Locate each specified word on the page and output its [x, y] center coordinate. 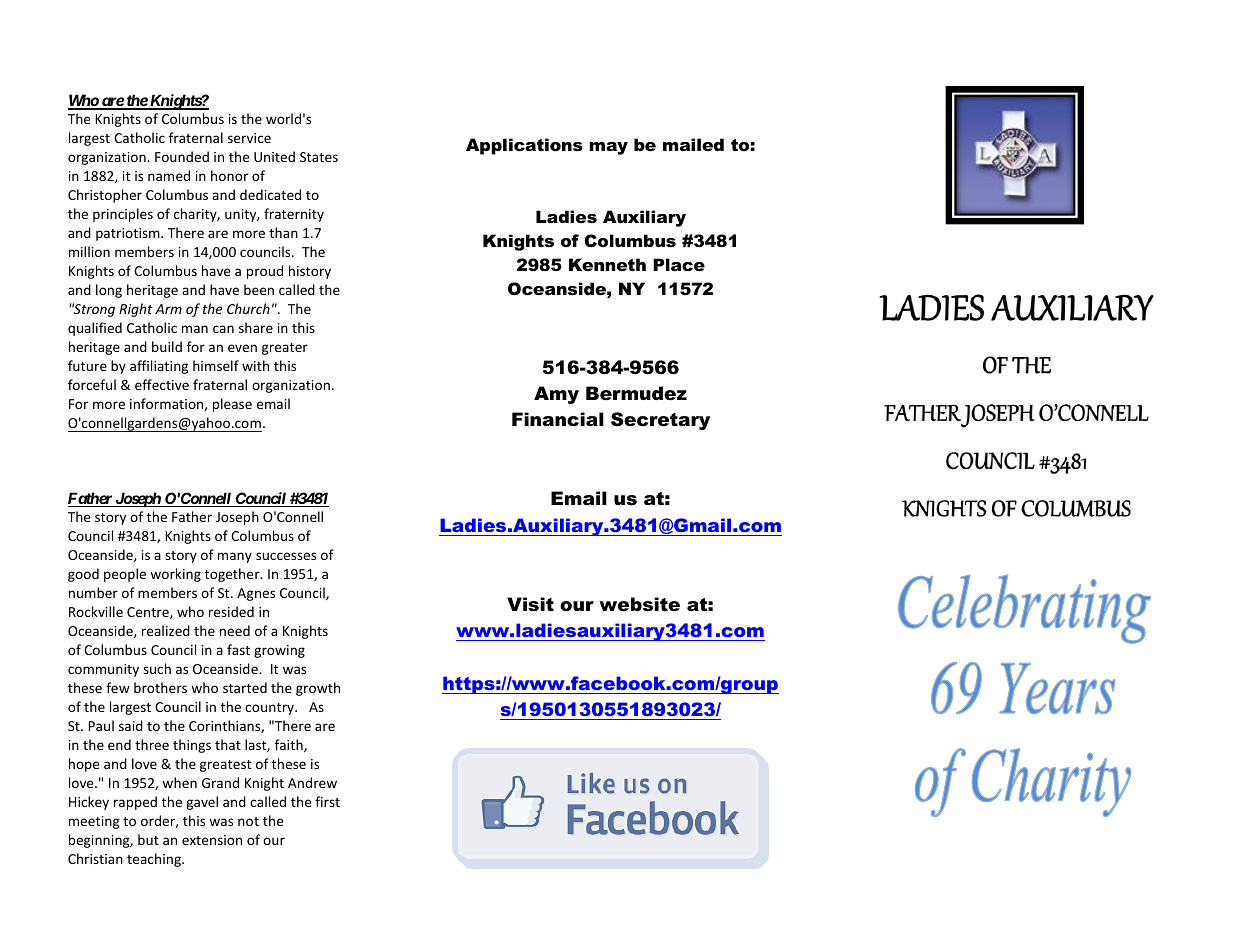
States [319, 157]
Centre [149, 613]
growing [279, 651]
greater [285, 349]
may [609, 148]
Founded [182, 156]
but [148, 839]
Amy [556, 395]
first [327, 801]
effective [162, 384]
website [639, 604]
